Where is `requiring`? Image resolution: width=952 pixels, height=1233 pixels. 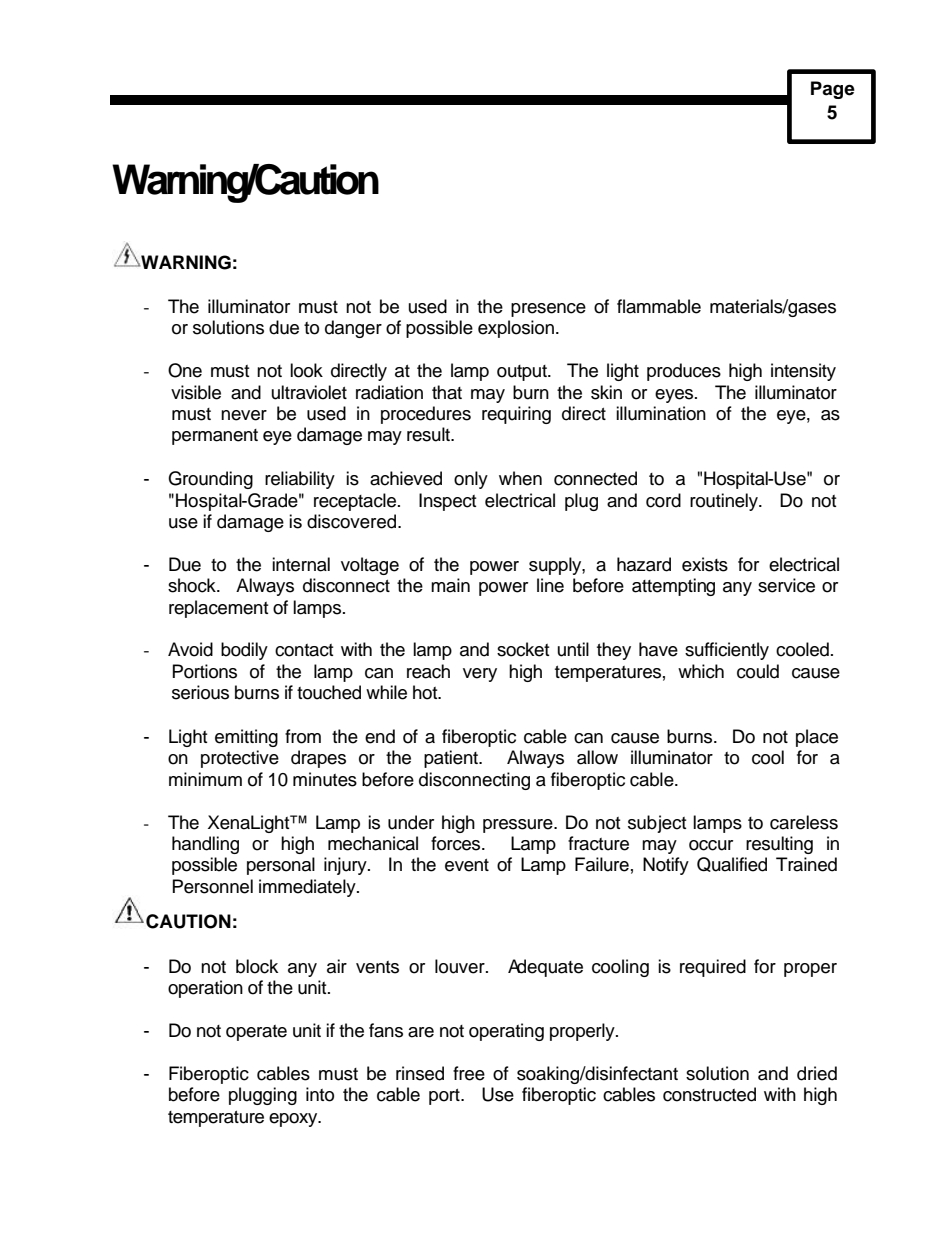 requiring is located at coordinates (516, 415).
